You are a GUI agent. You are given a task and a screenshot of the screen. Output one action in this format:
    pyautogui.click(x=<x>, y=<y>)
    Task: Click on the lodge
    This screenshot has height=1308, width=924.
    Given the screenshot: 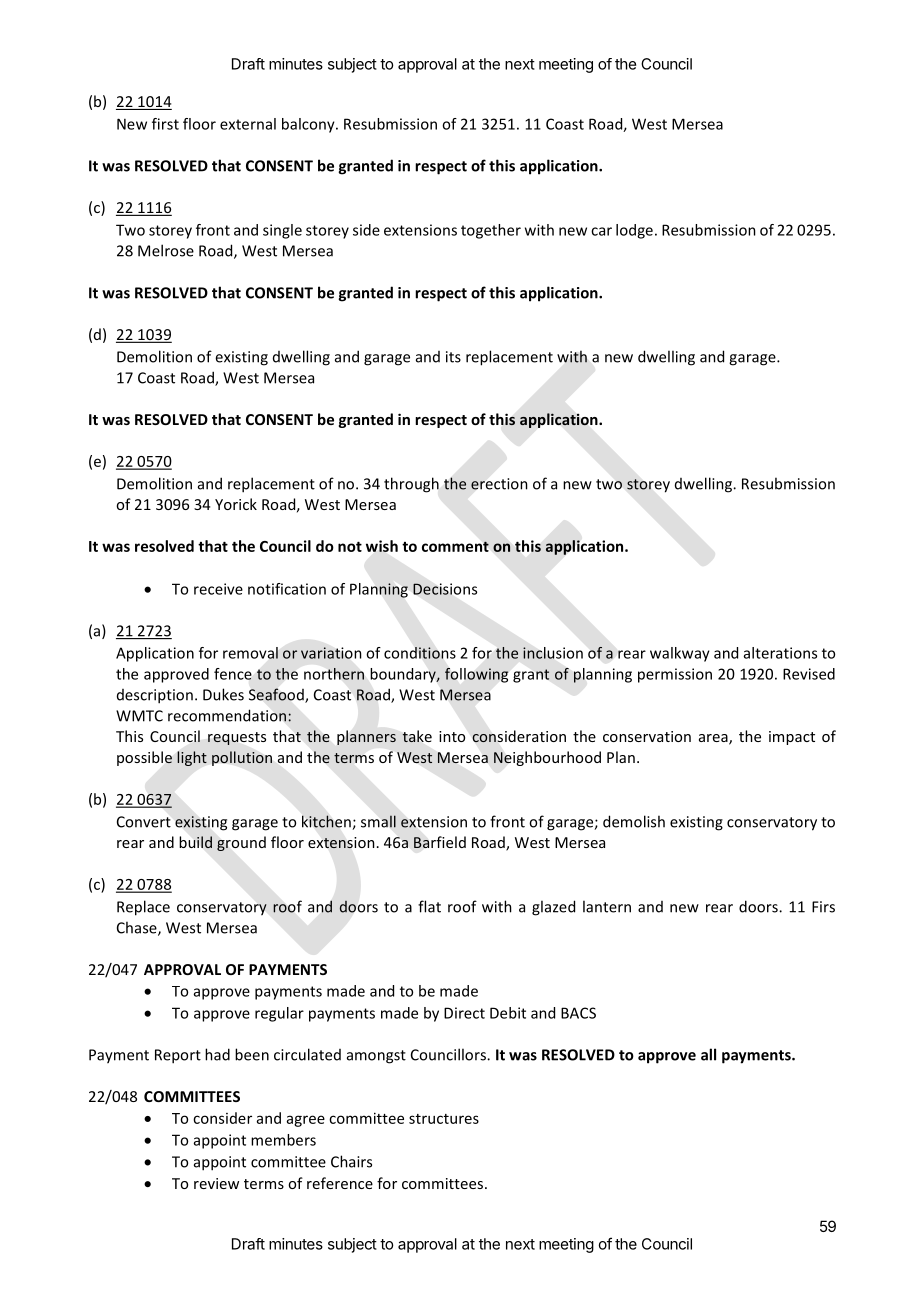 What is the action you would take?
    pyautogui.click(x=634, y=231)
